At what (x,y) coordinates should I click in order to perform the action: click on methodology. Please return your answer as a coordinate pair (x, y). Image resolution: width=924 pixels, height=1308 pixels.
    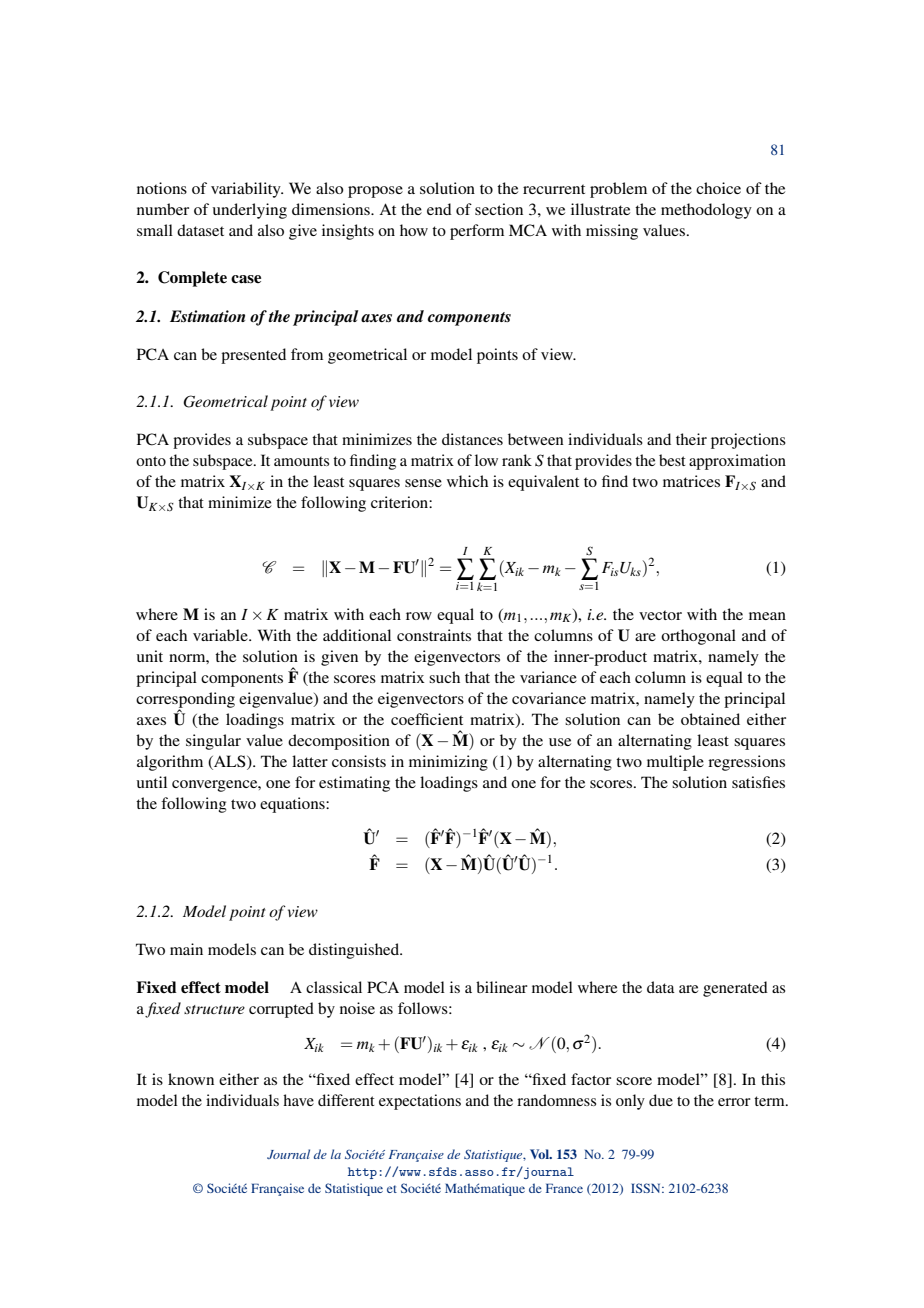
    Looking at the image, I should click on (706, 211).
